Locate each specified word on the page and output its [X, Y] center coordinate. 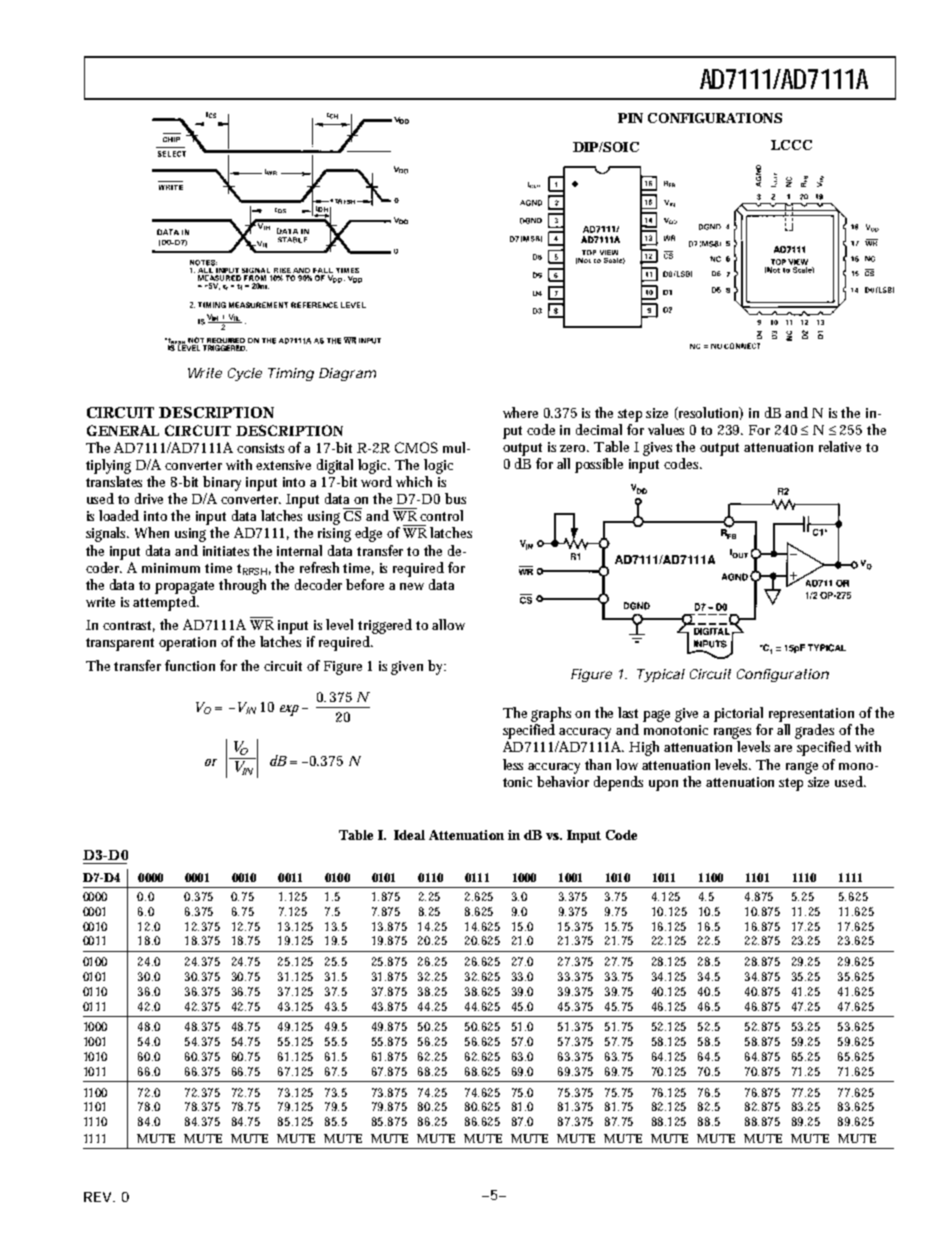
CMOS [416, 447]
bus [455, 498]
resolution [710, 413]
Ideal [409, 835]
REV [97, 1197]
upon [666, 785]
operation [190, 644]
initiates [228, 551]
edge [371, 534]
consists [263, 448]
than [601, 764]
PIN [630, 118]
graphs [553, 716]
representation [814, 715]
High [647, 748]
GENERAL [123, 430]
